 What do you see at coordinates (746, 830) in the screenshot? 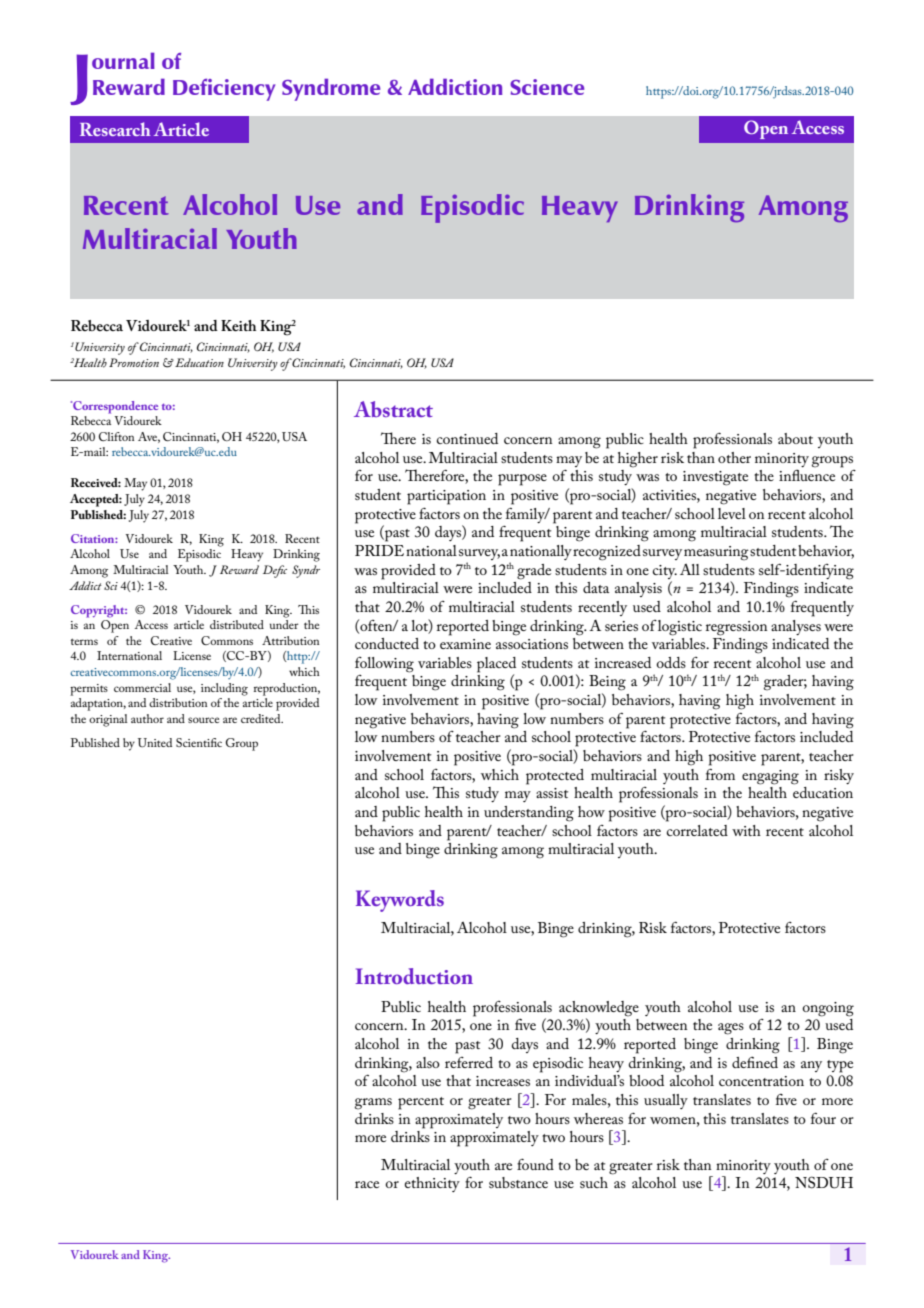
I see `with` at bounding box center [746, 830].
